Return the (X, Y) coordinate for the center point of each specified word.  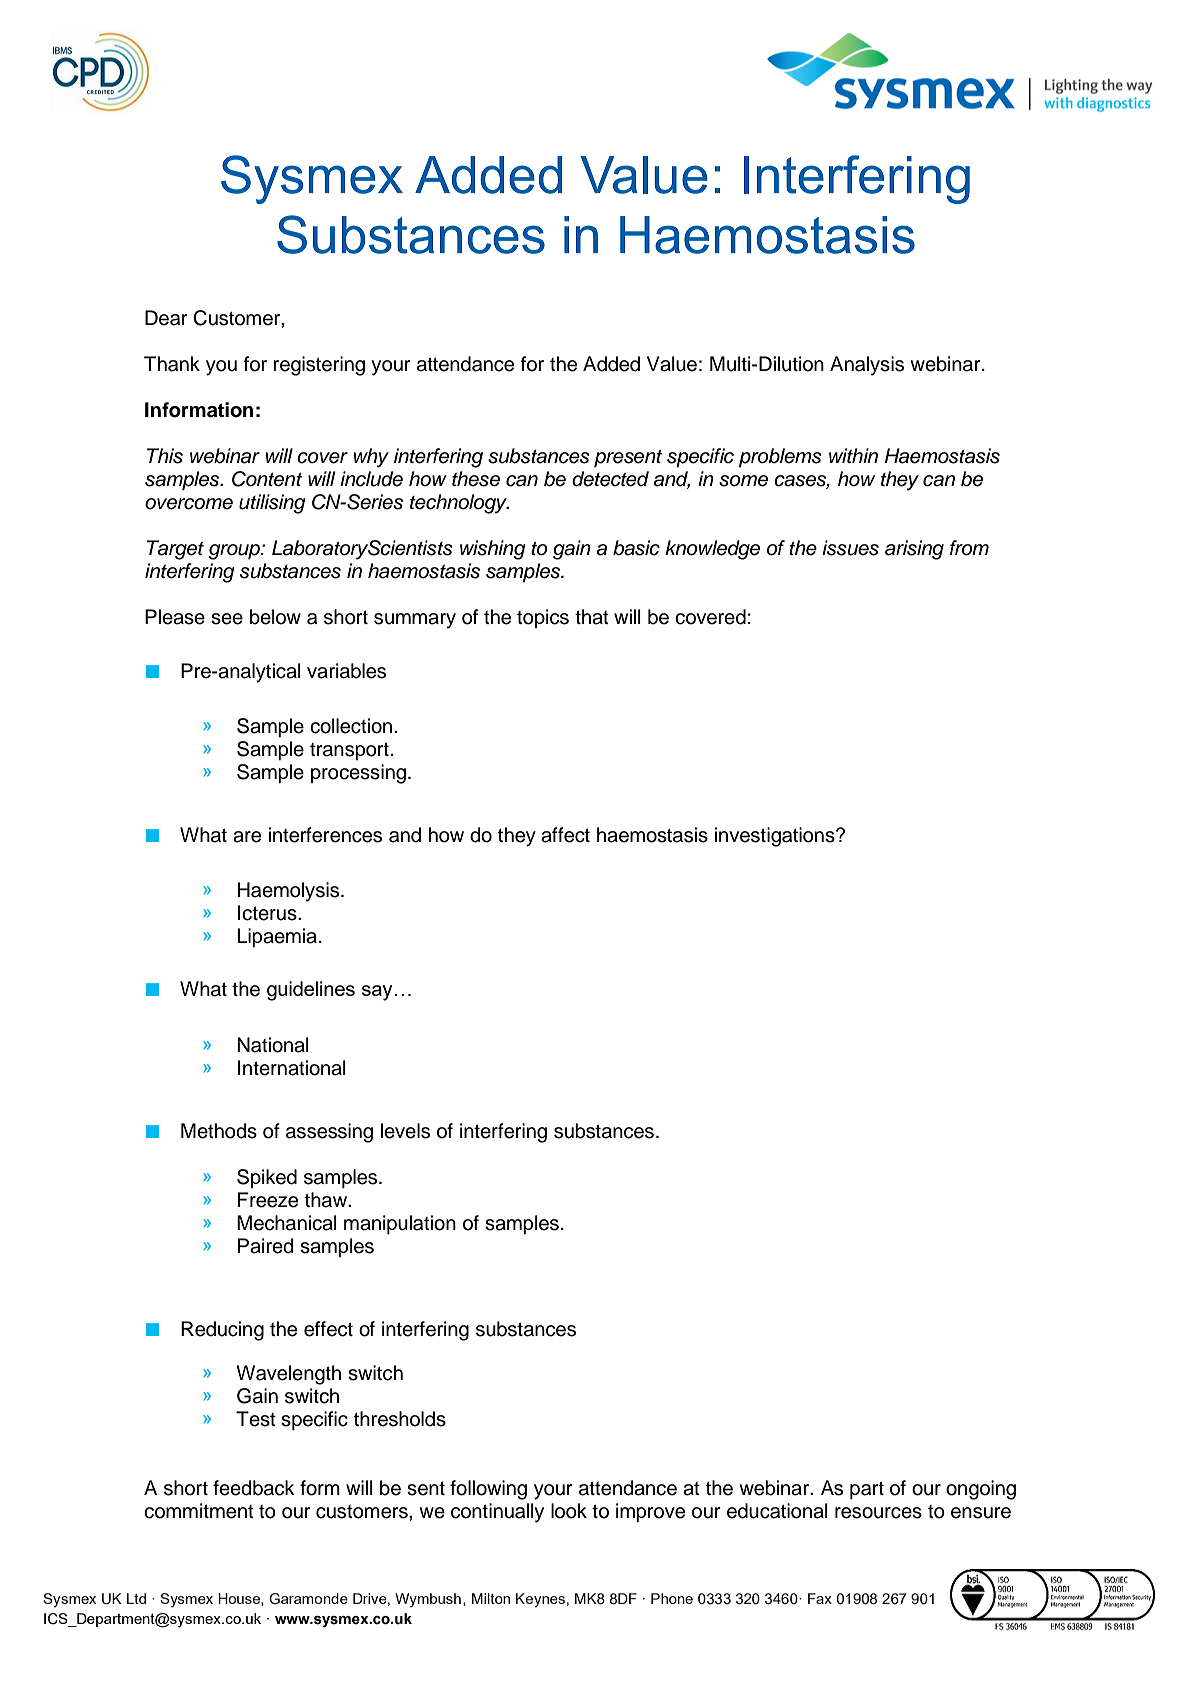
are (247, 837)
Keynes (540, 1600)
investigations (776, 837)
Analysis (867, 366)
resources (878, 1513)
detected (610, 479)
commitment (199, 1511)
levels (405, 1131)
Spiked (267, 1178)
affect (565, 835)
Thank (172, 364)
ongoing (981, 1490)
